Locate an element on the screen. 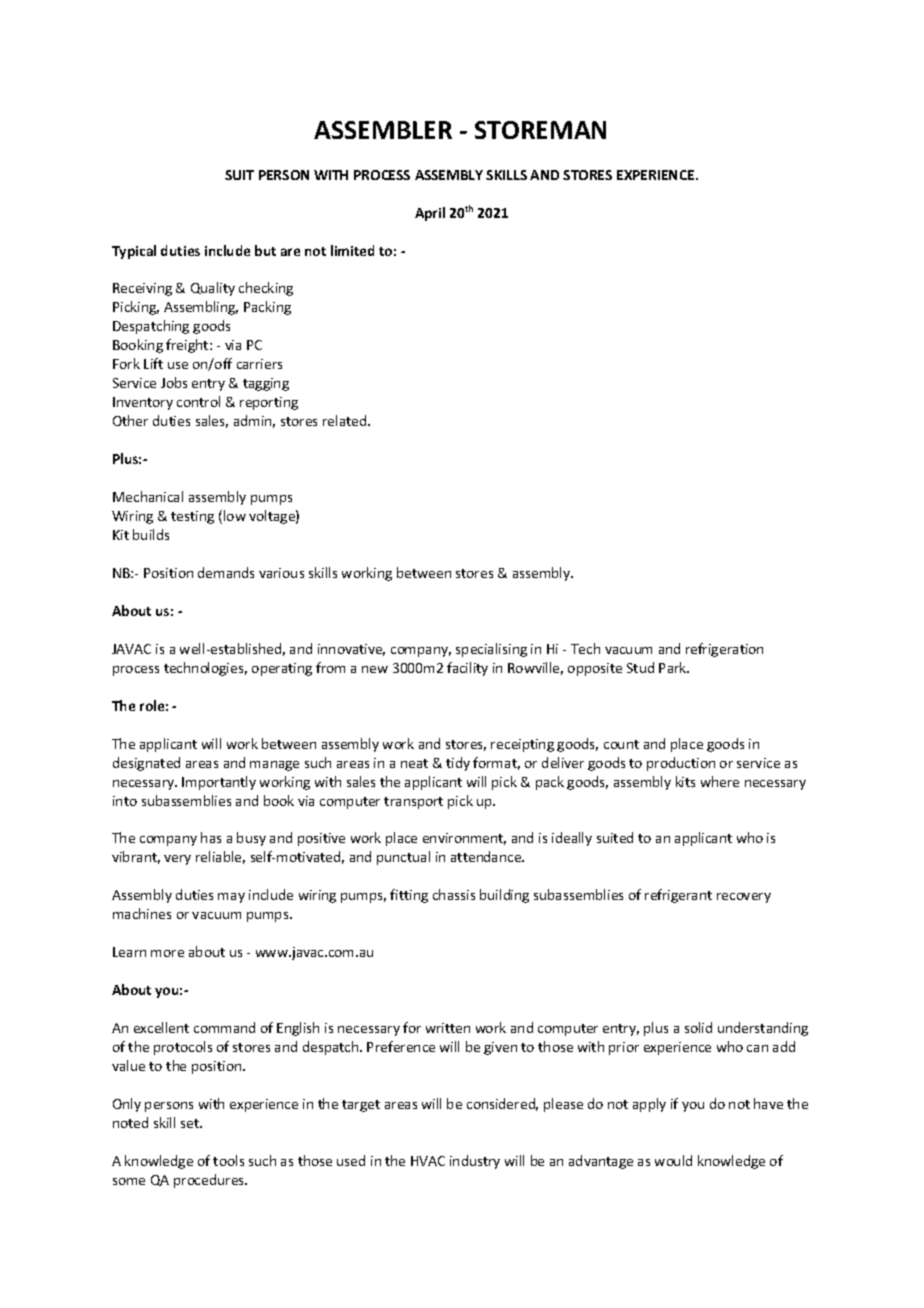 This screenshot has height=1308, width=924. would is located at coordinates (673, 1160).
